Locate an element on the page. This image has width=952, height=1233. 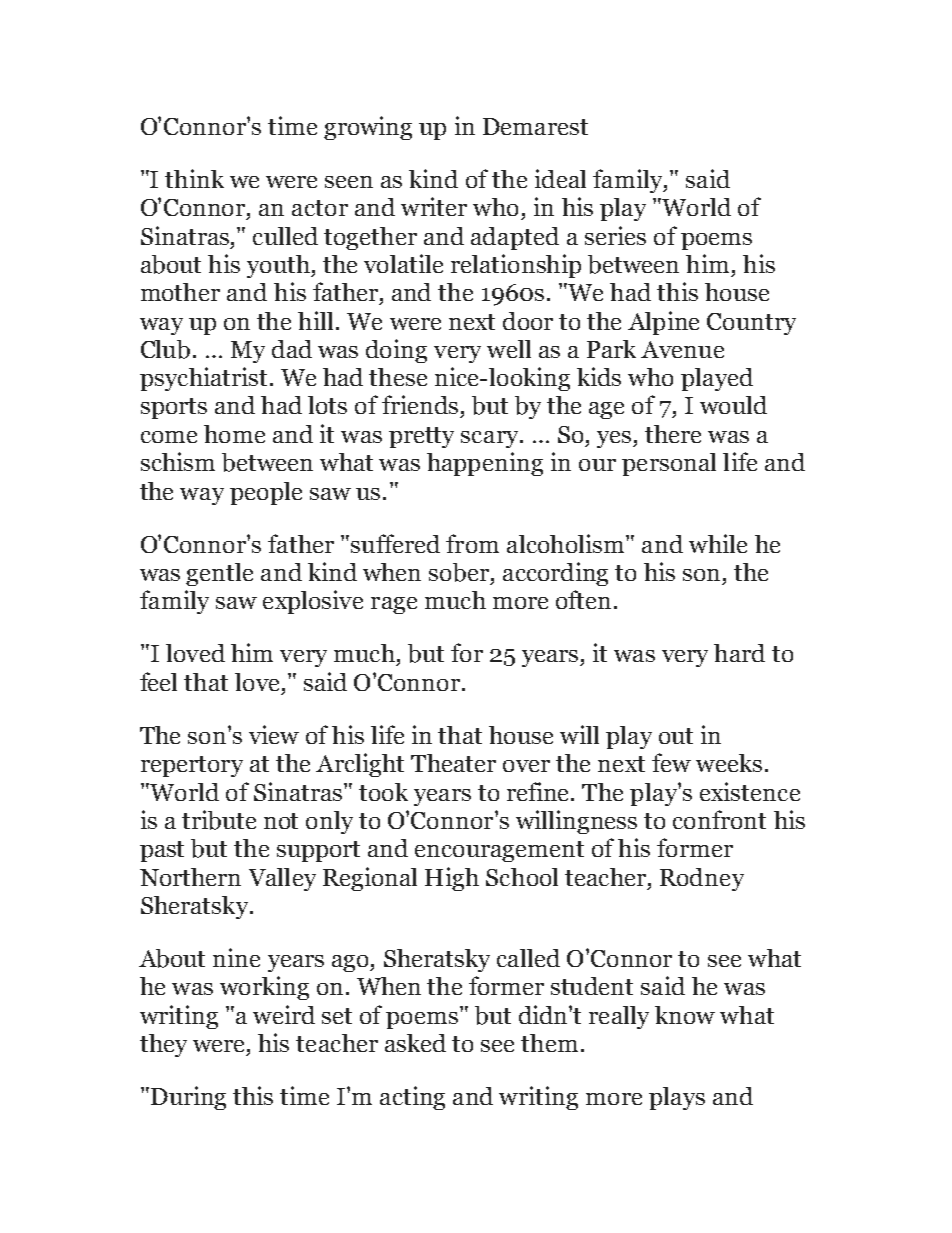
confront is located at coordinates (719, 819).
